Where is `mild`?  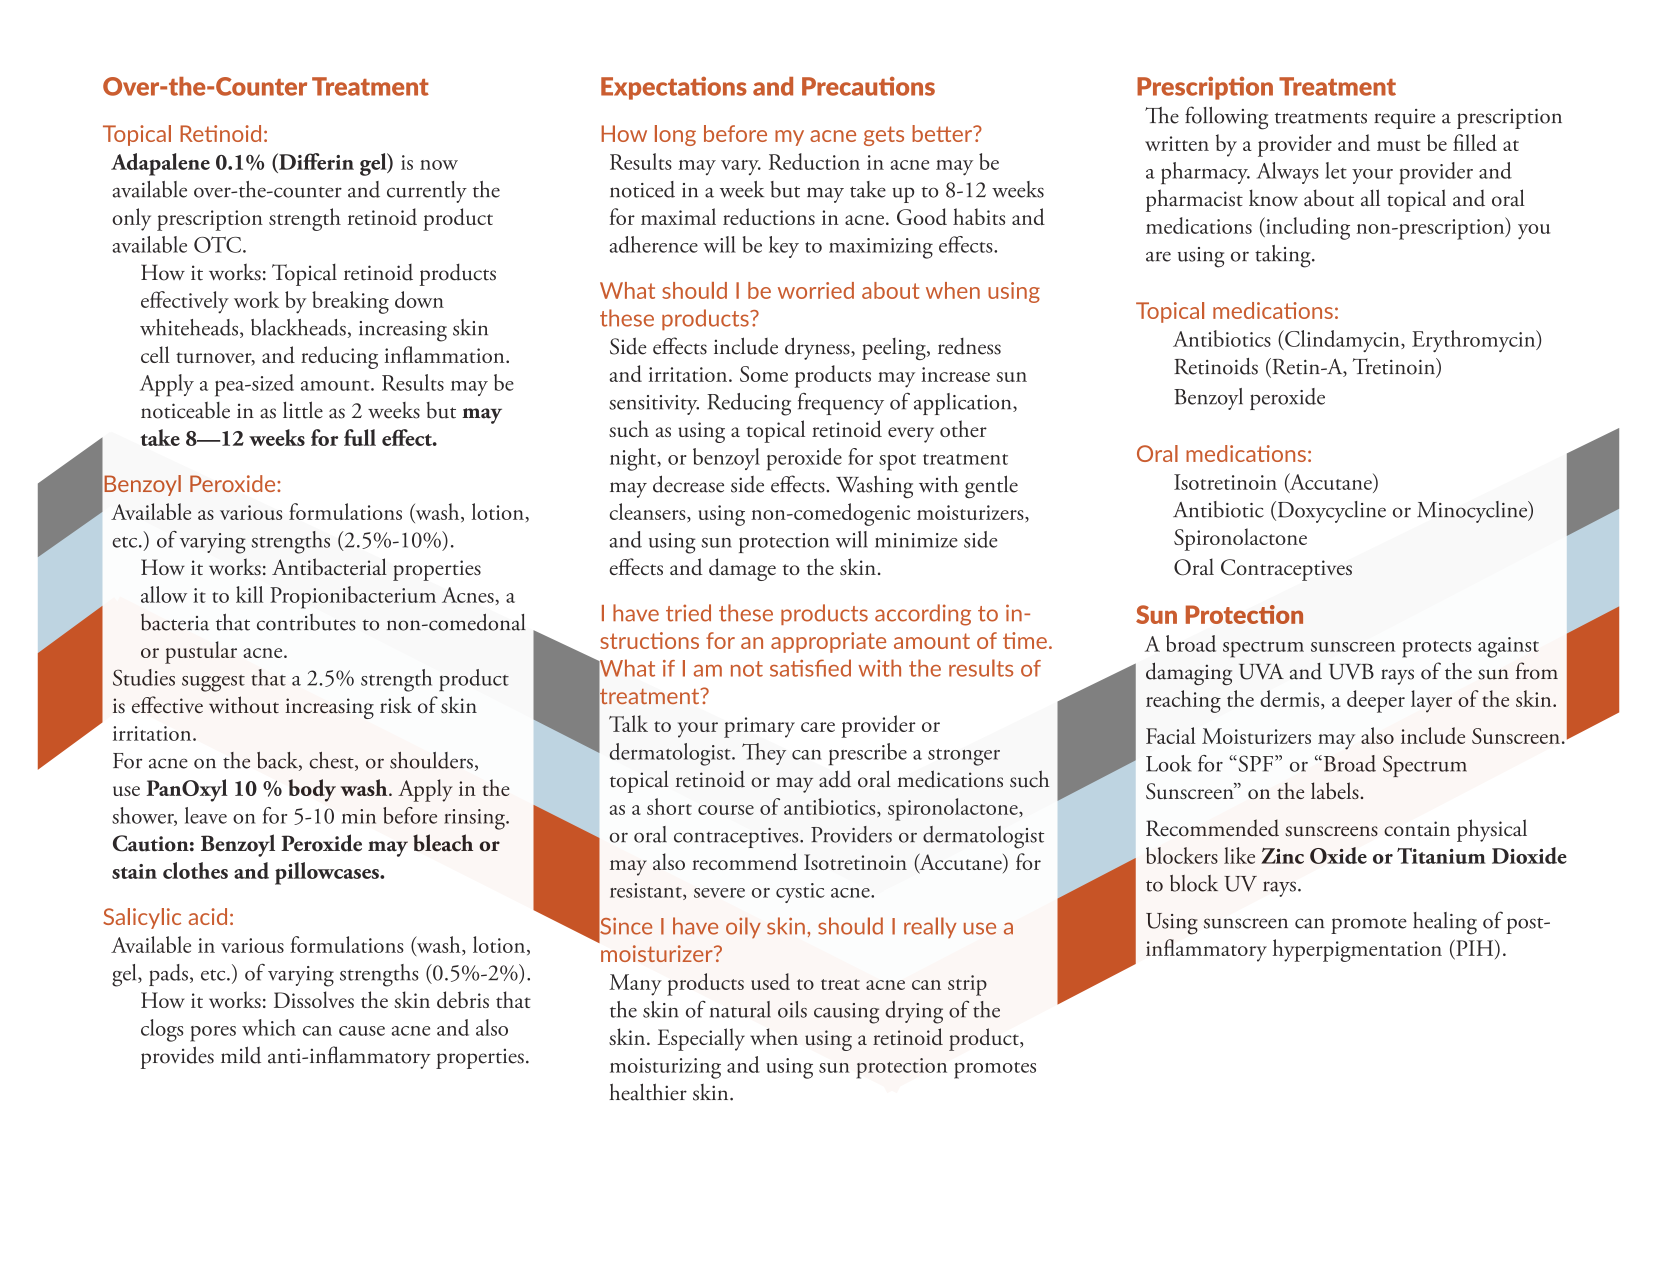 mild is located at coordinates (241, 1055).
